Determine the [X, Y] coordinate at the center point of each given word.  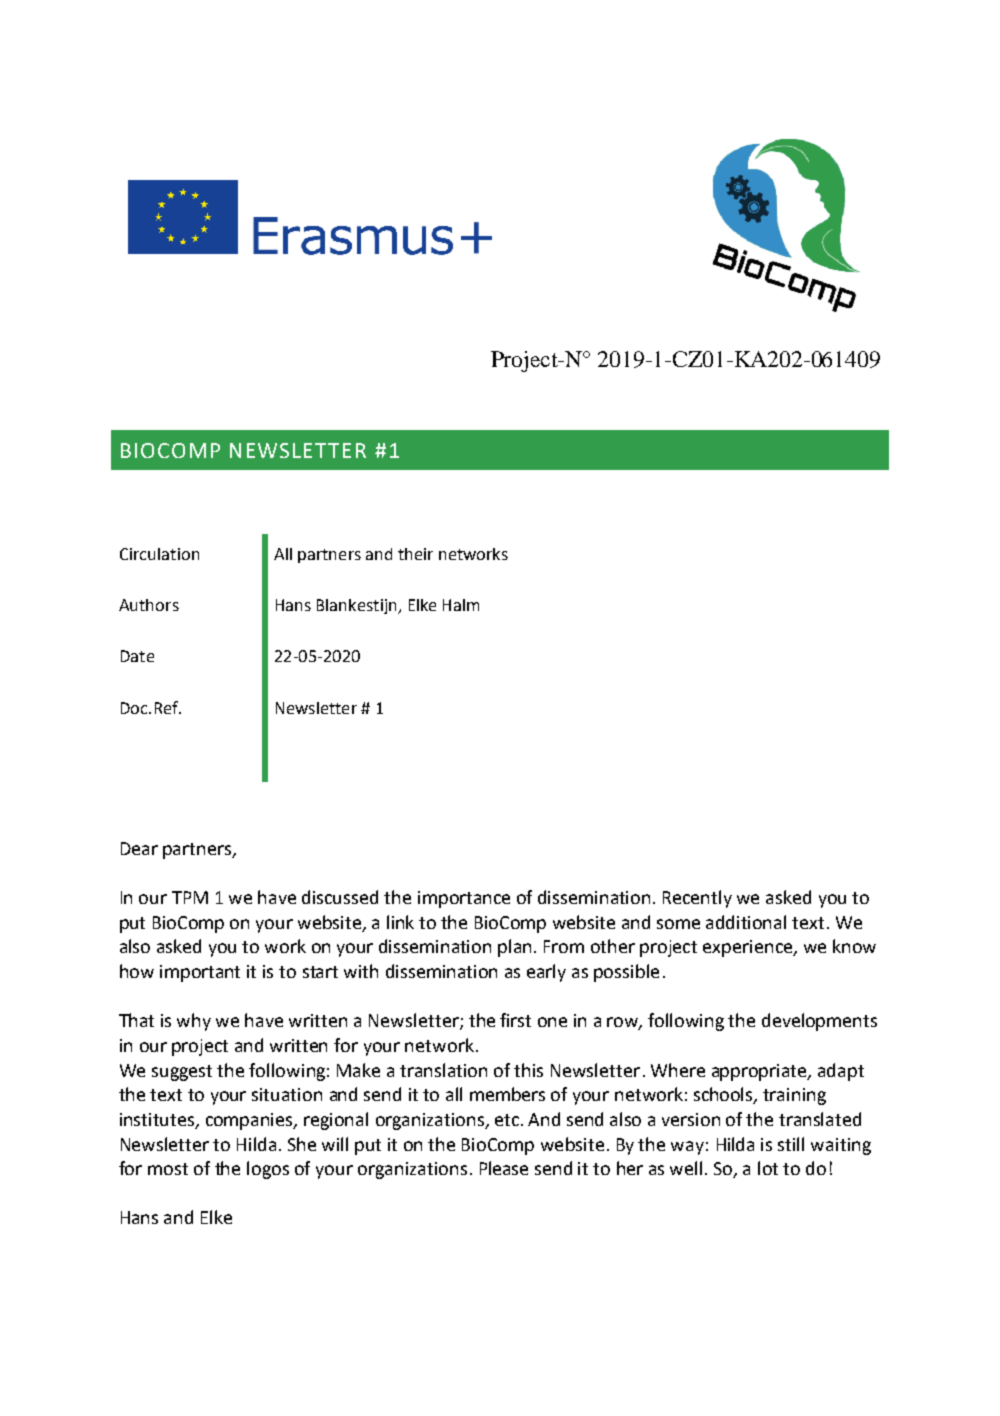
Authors [149, 605]
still [791, 1144]
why [194, 1022]
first [515, 1020]
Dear [139, 848]
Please [504, 1168]
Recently [697, 899]
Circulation [159, 554]
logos [268, 1170]
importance [464, 899]
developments [819, 1022]
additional [746, 922]
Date [137, 656]
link [400, 922]
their [415, 554]
